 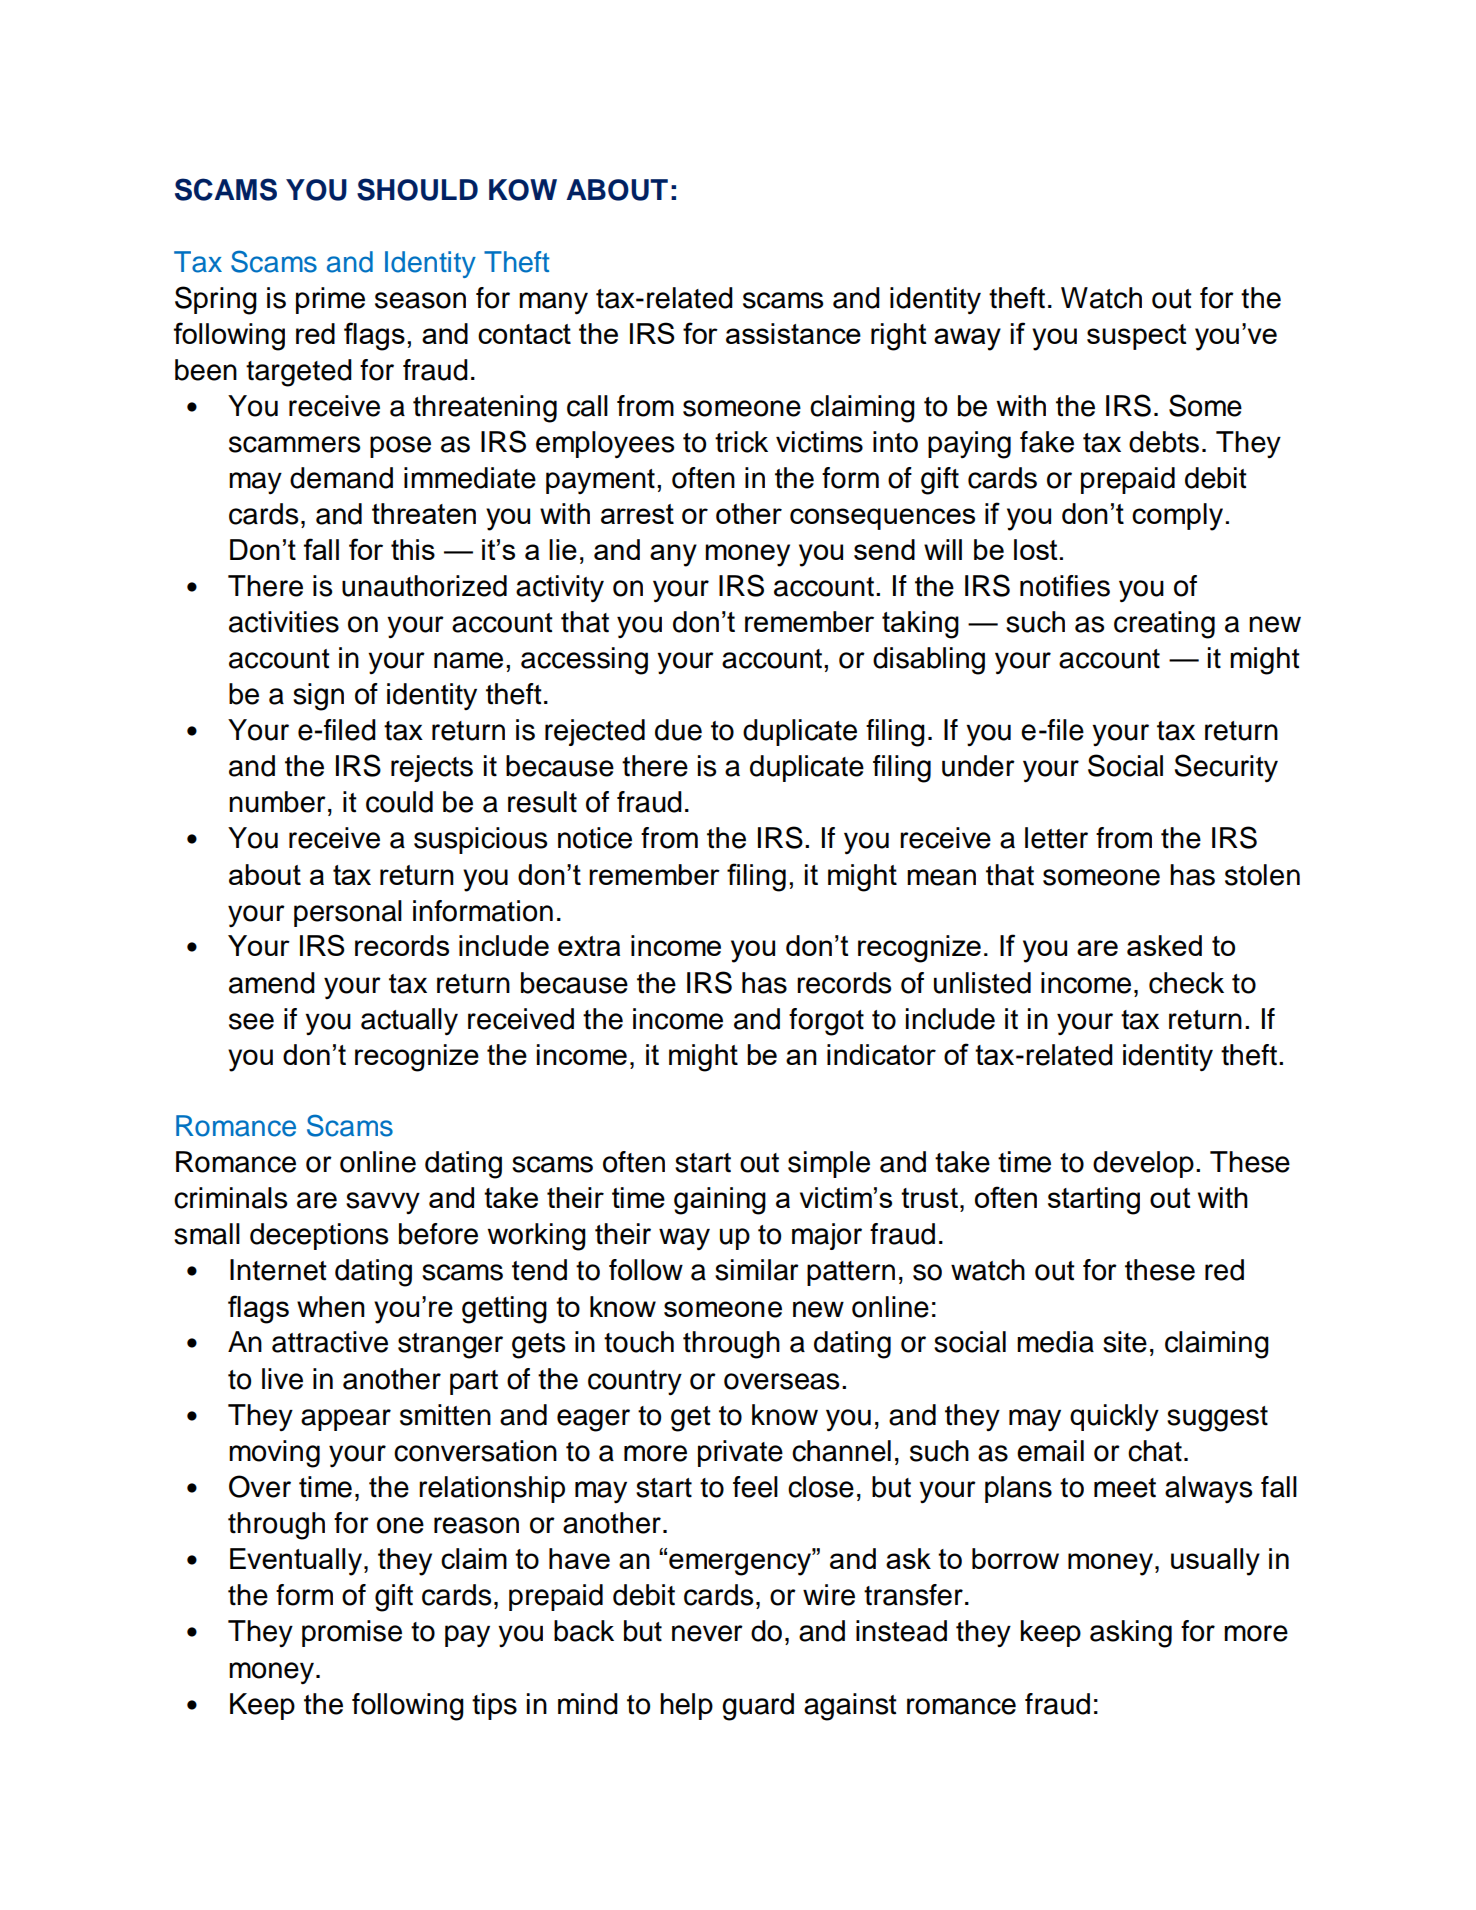 What do you see at coordinates (1131, 1634) in the document?
I see `asking` at bounding box center [1131, 1634].
